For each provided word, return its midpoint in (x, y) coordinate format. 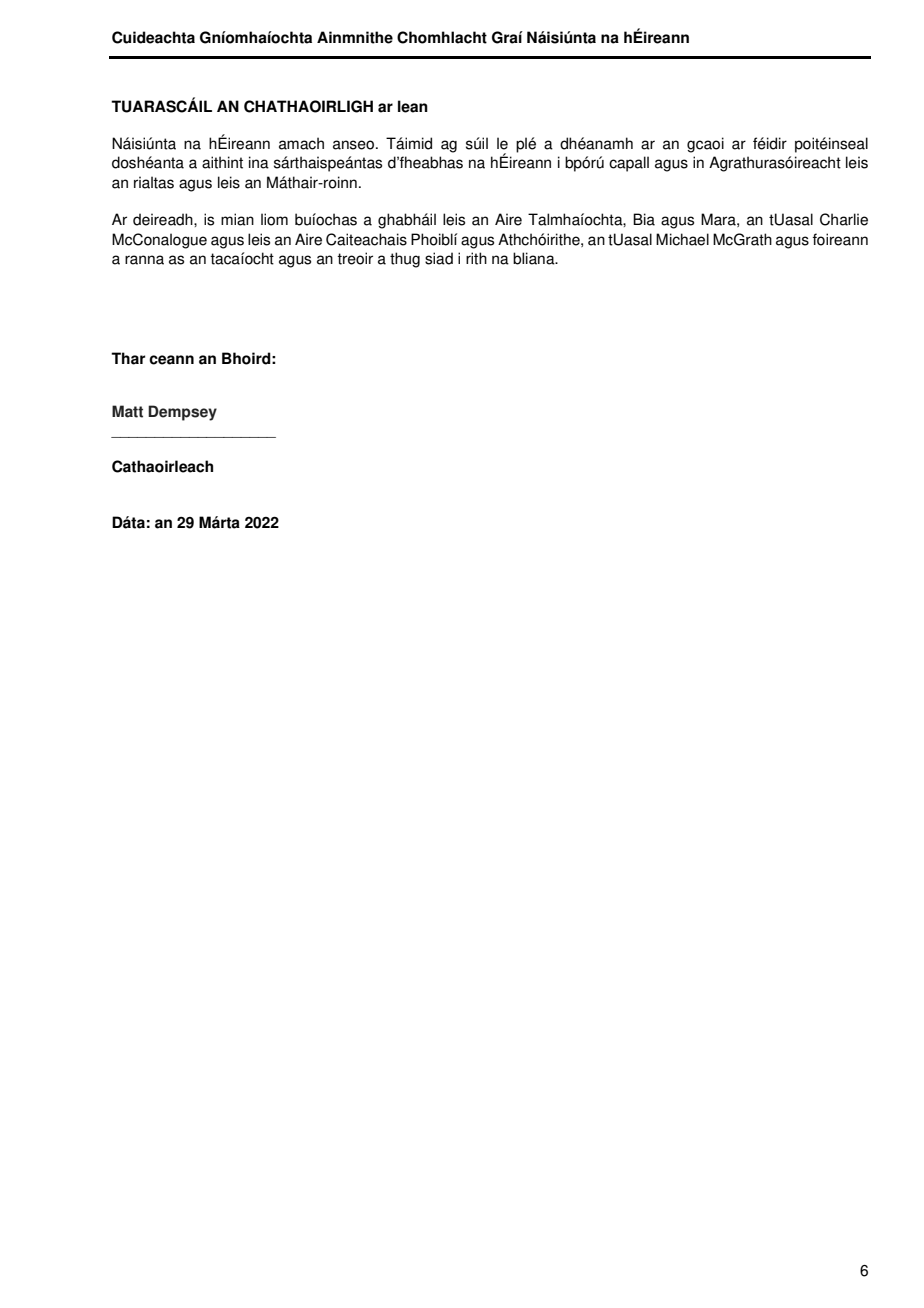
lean (413, 106)
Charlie (844, 219)
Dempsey (182, 413)
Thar (128, 358)
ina (259, 162)
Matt (127, 411)
